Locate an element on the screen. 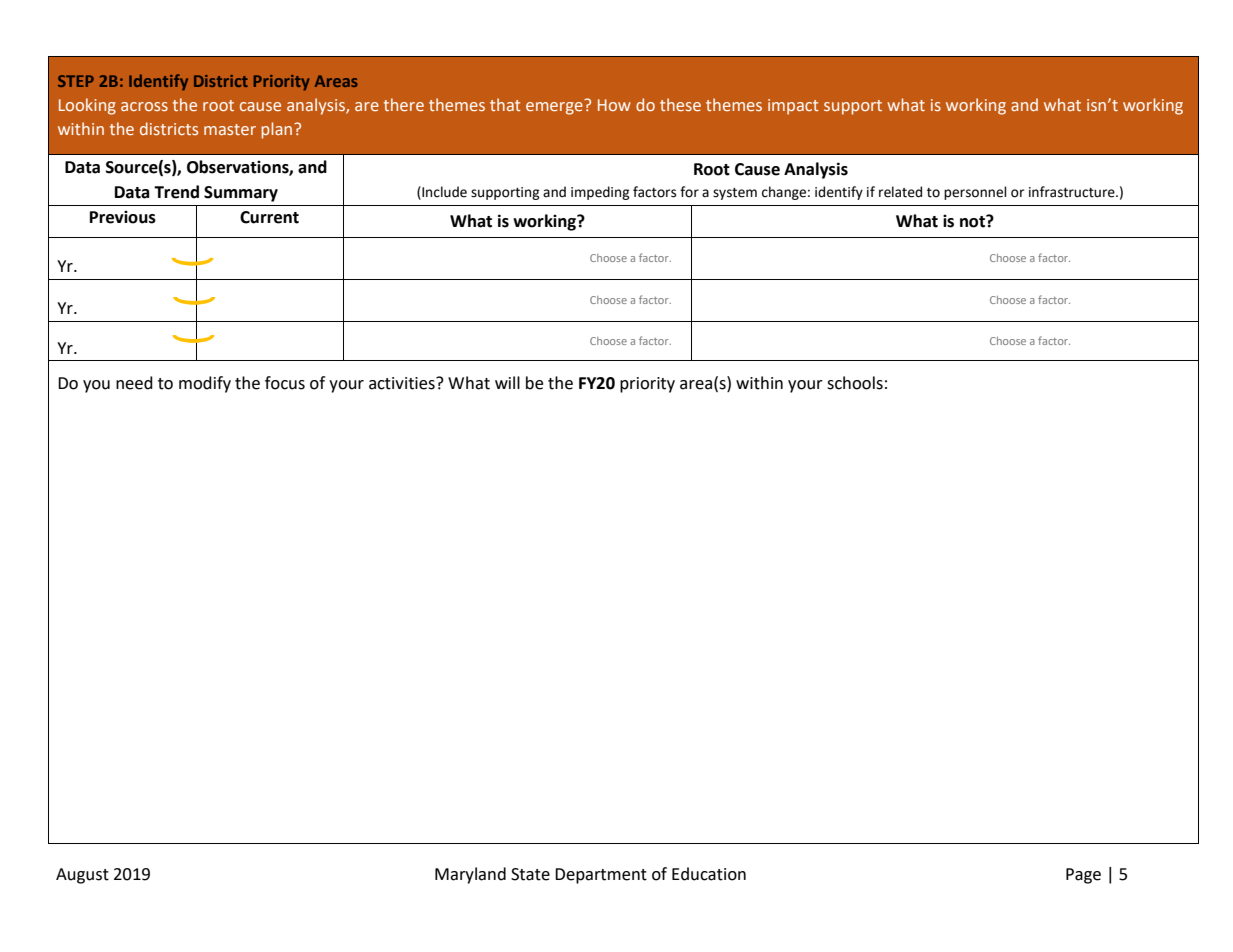 This screenshot has height=952, width=1233. State is located at coordinates (530, 874).
